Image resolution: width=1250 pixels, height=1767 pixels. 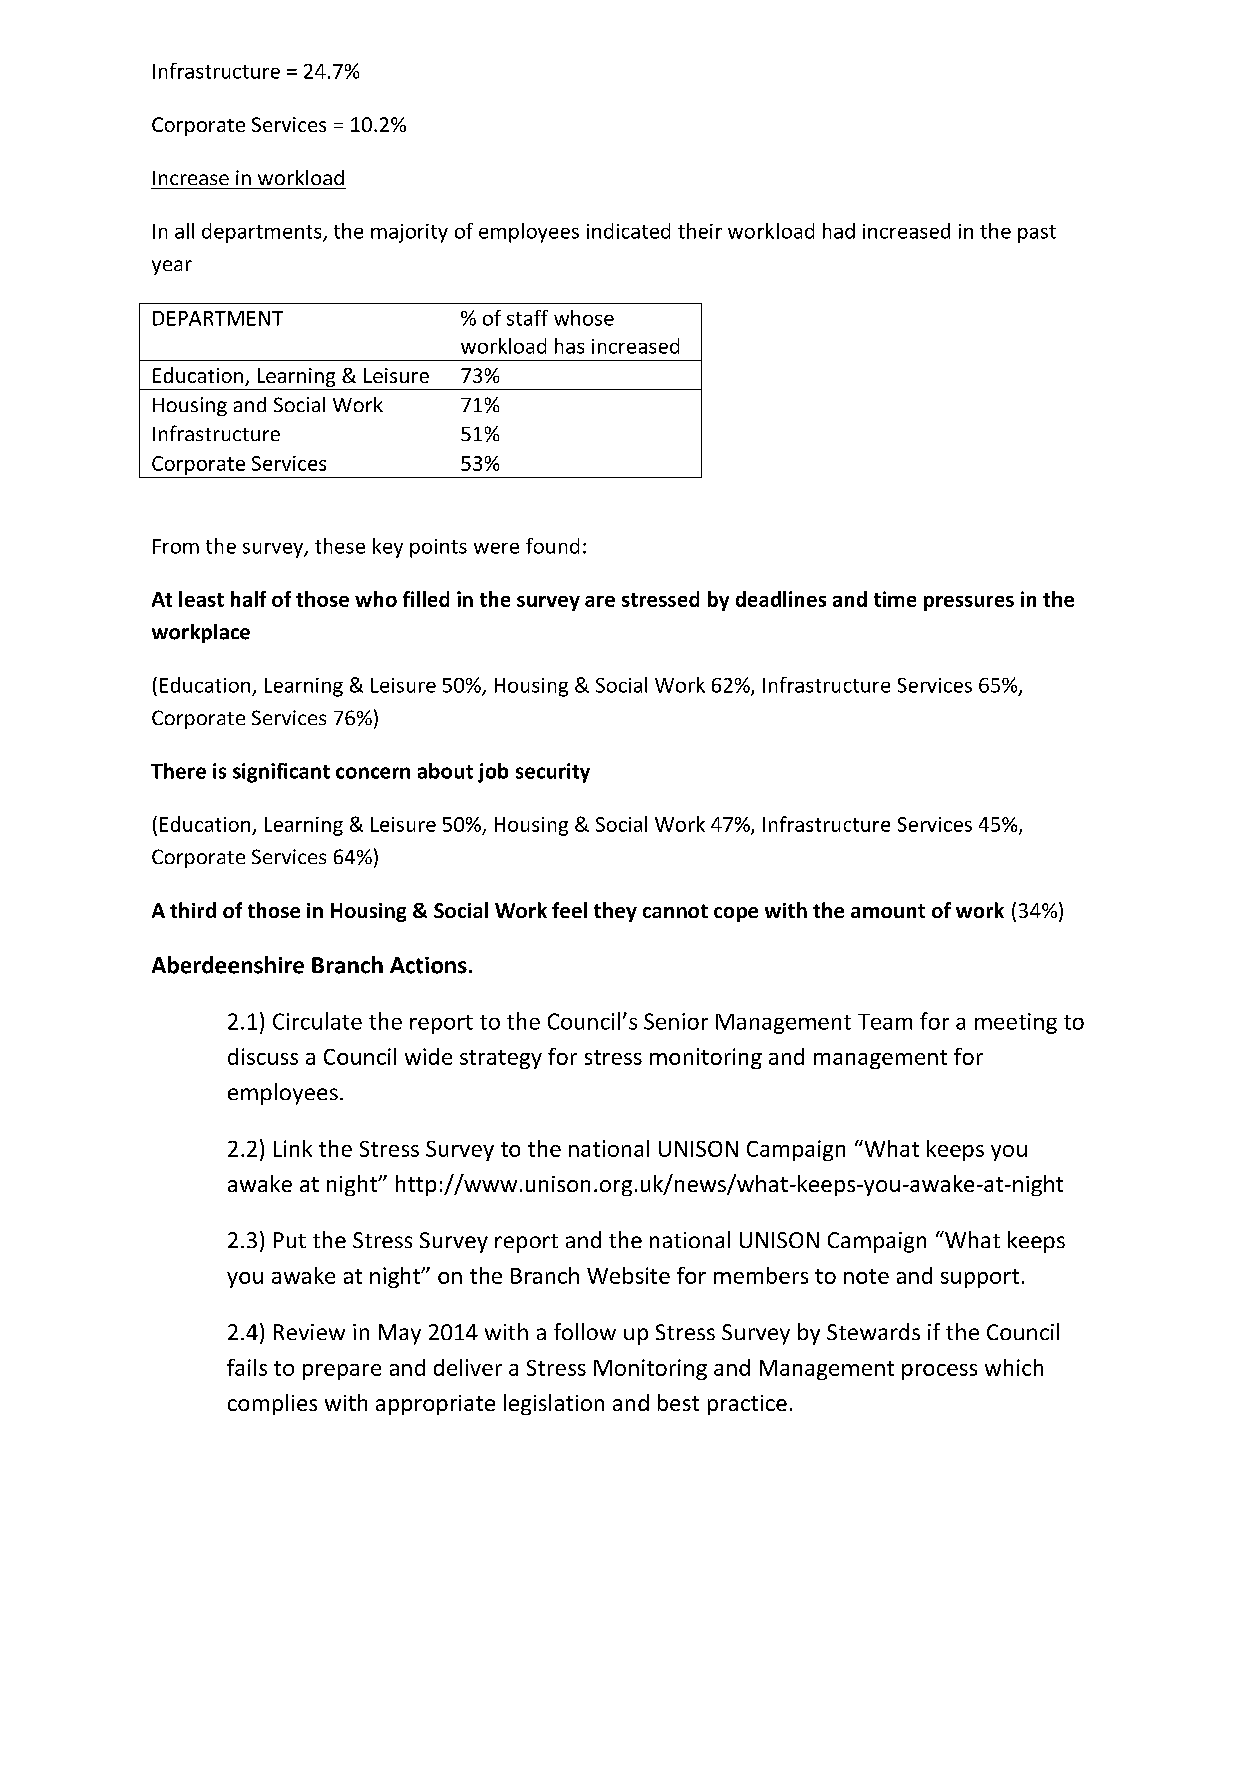 What do you see at coordinates (939, 1372) in the page?
I see `process` at bounding box center [939, 1372].
